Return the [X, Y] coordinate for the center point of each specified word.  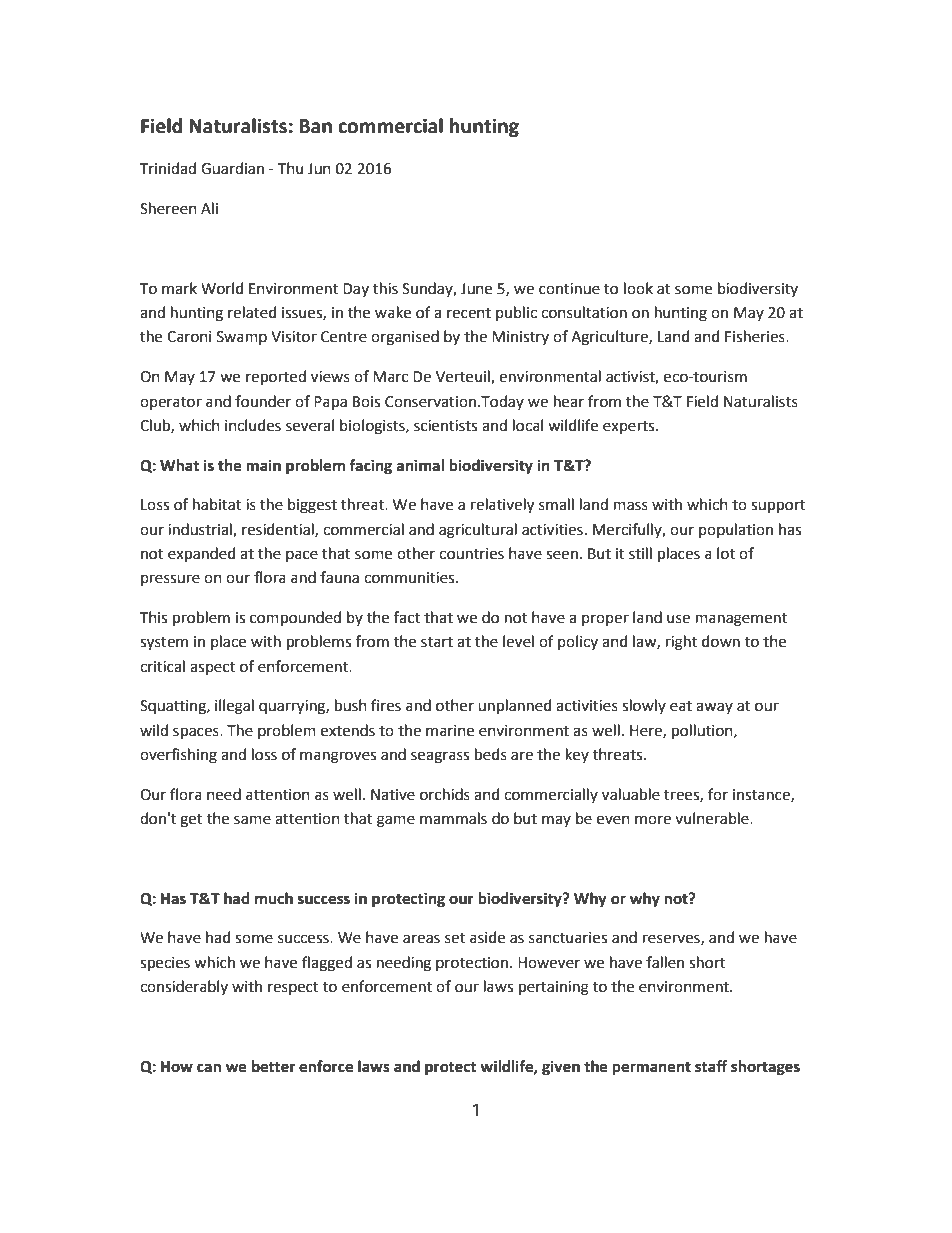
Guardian [232, 168]
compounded [295, 618]
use [678, 619]
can [209, 1068]
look [638, 288]
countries [471, 554]
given [561, 1068]
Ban [315, 126]
